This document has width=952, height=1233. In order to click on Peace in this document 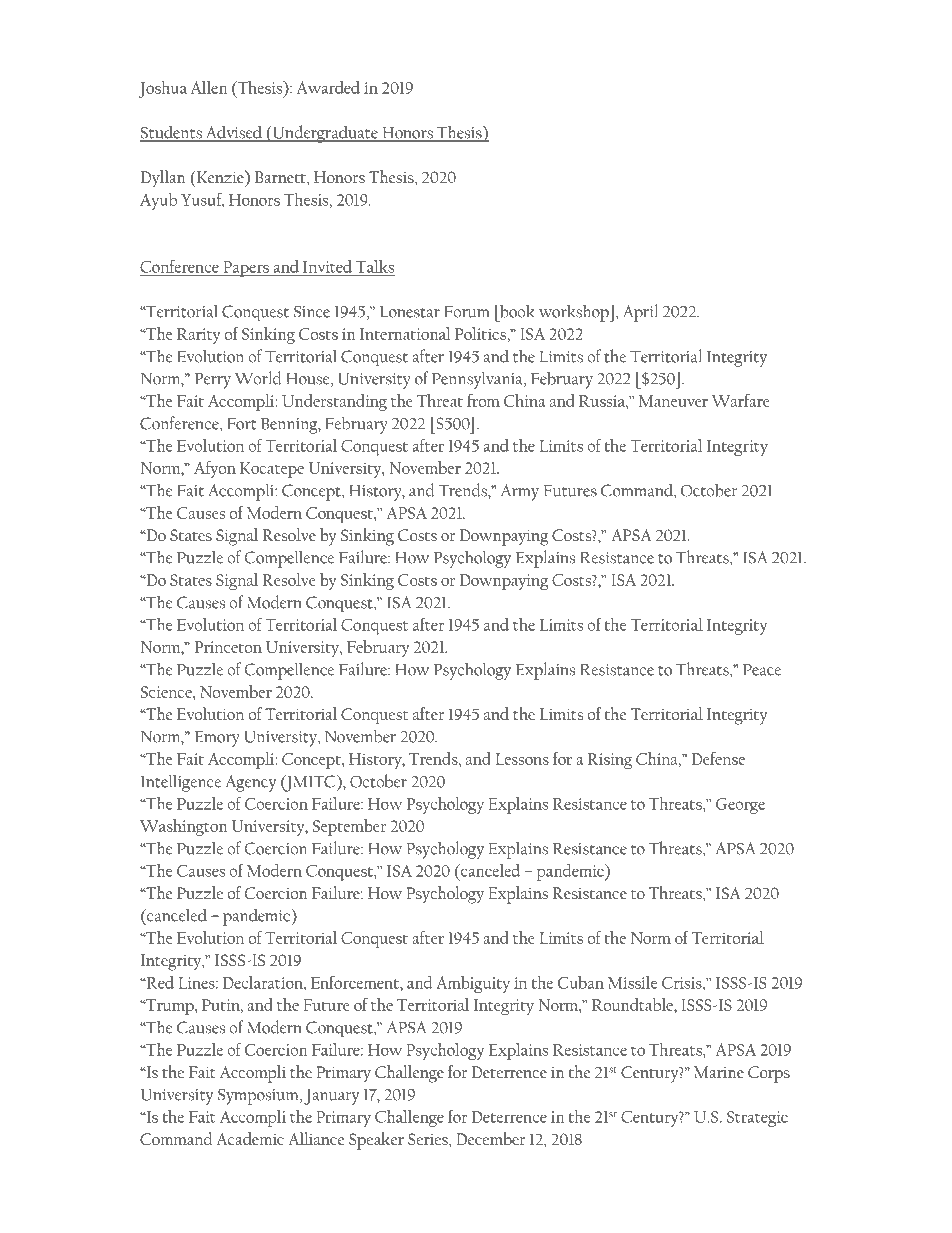, I will do `click(762, 670)`.
